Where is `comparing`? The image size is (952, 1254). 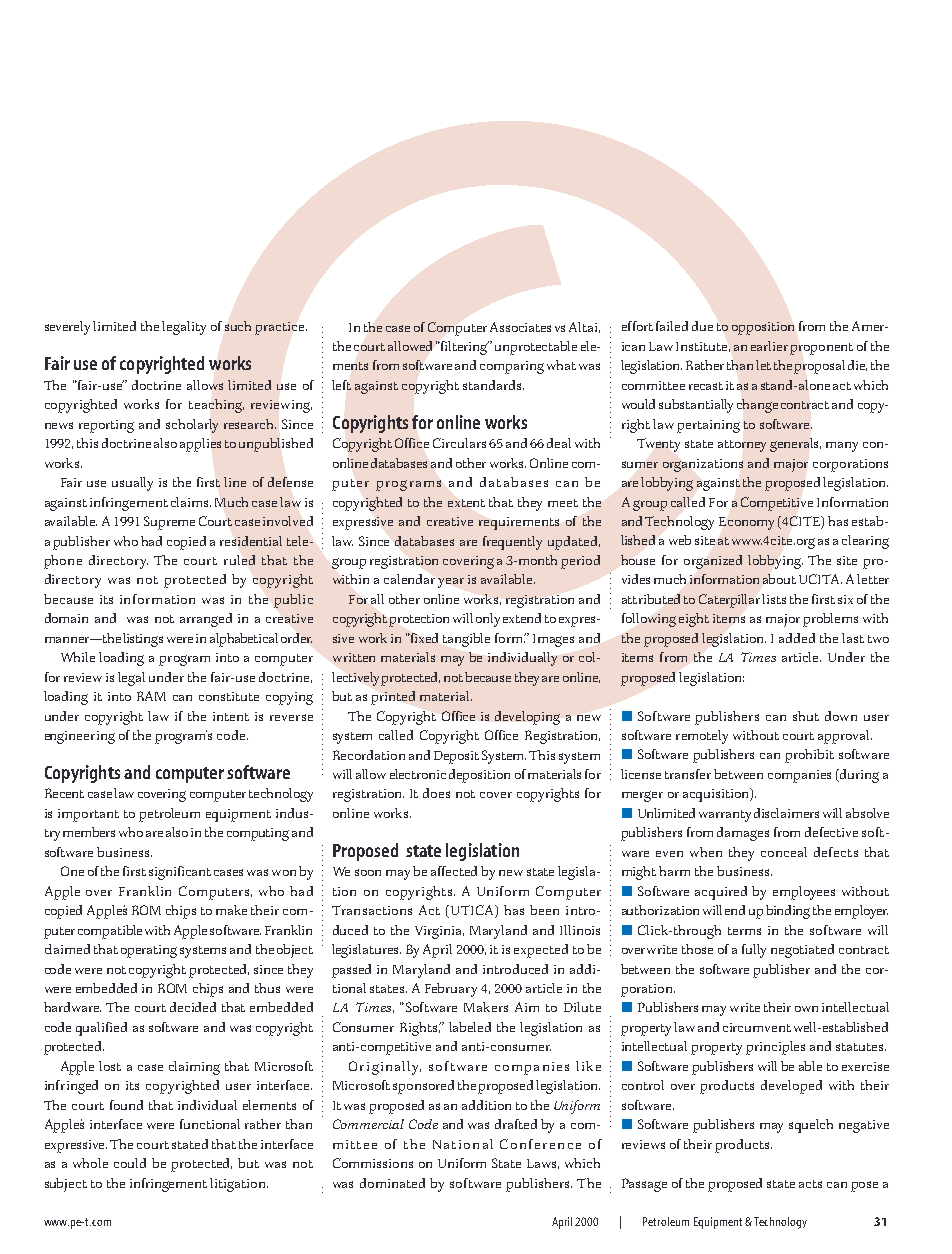
comparing is located at coordinates (512, 367).
